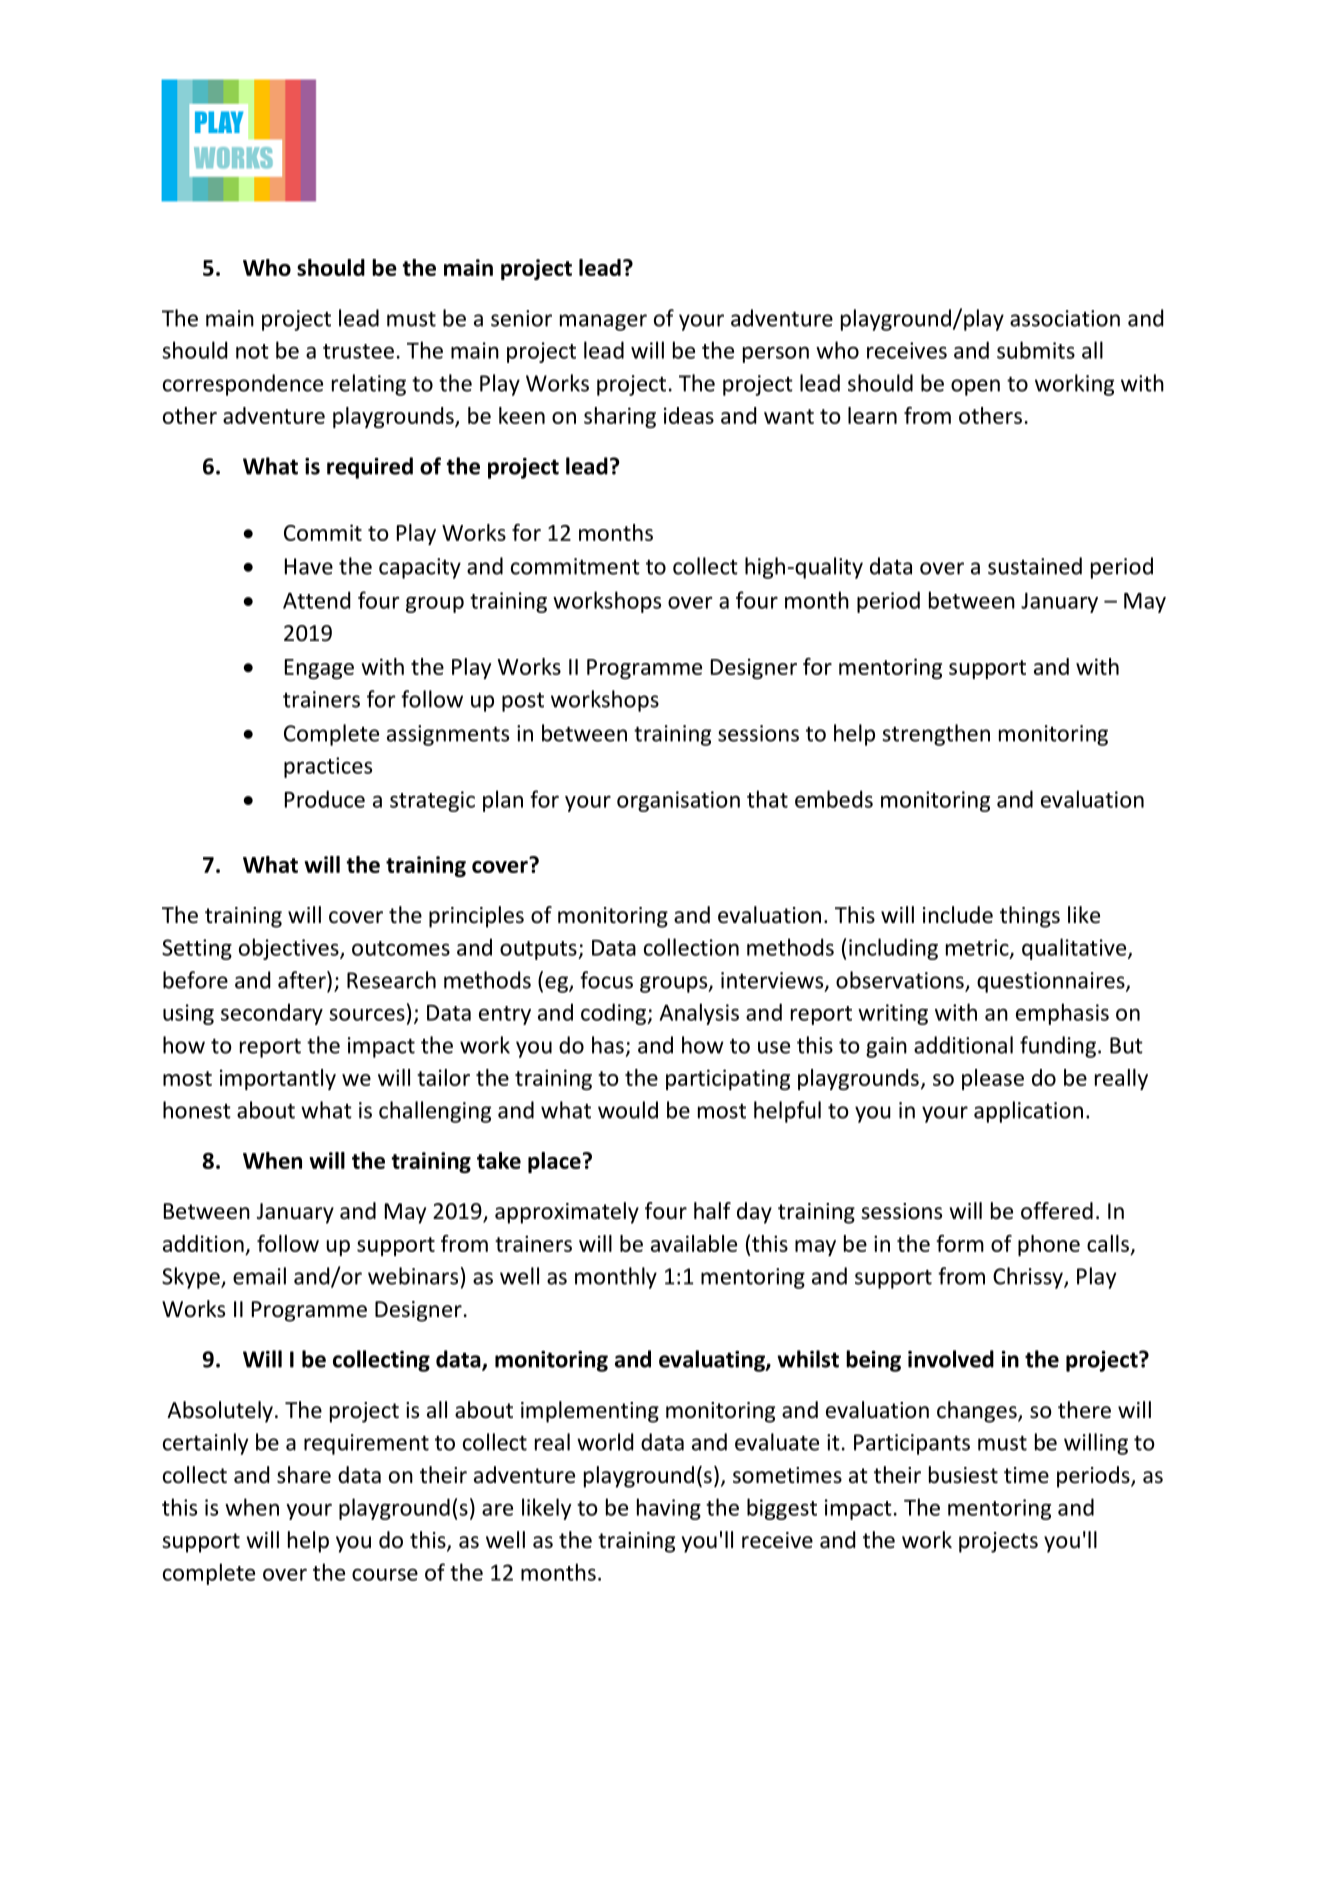  I want to click on having, so click(669, 1509).
